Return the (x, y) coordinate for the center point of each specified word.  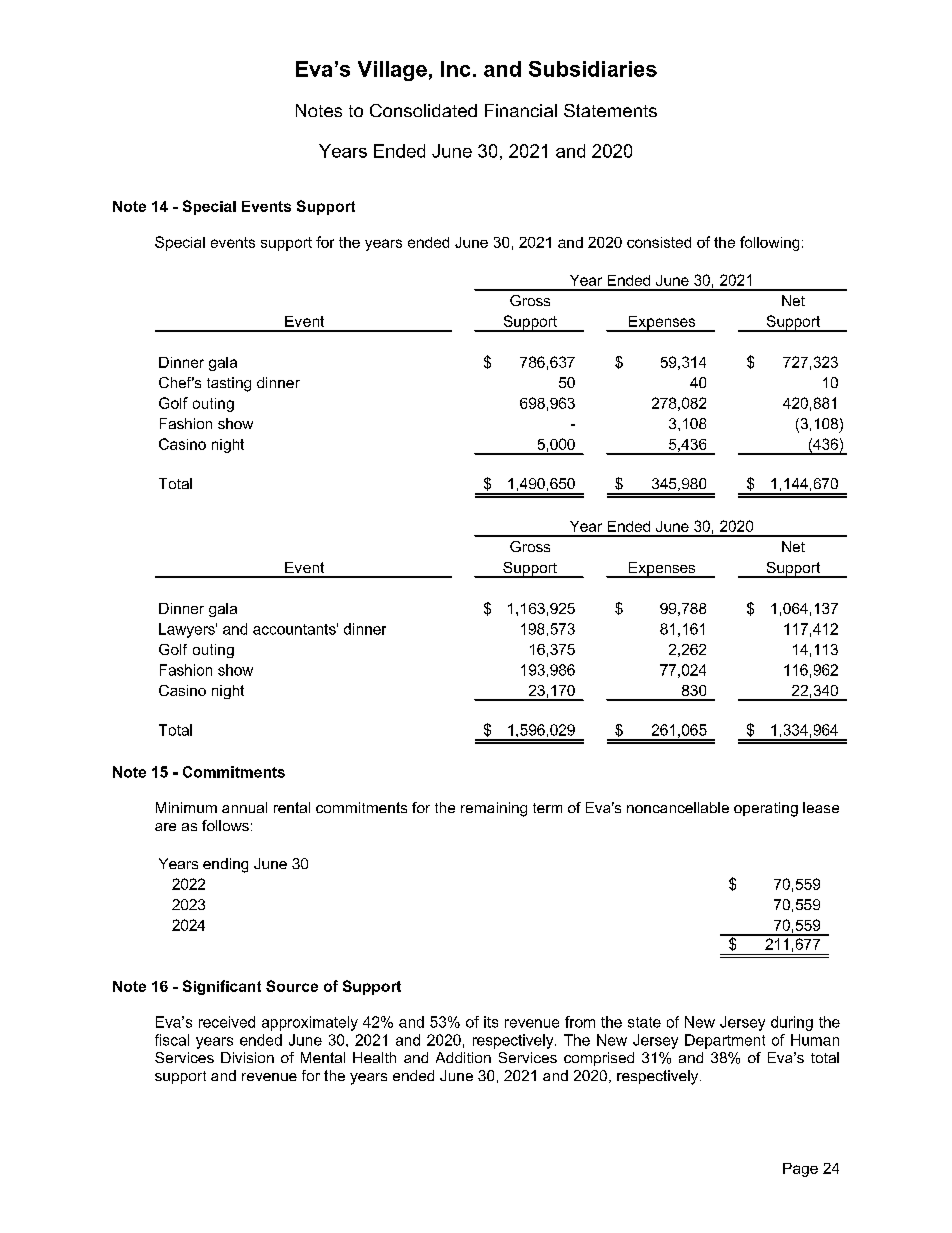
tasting (229, 384)
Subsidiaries (593, 69)
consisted (659, 242)
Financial (521, 110)
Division (247, 1057)
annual (244, 807)
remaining (494, 809)
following (769, 243)
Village (392, 71)
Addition (463, 1057)
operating (766, 809)
